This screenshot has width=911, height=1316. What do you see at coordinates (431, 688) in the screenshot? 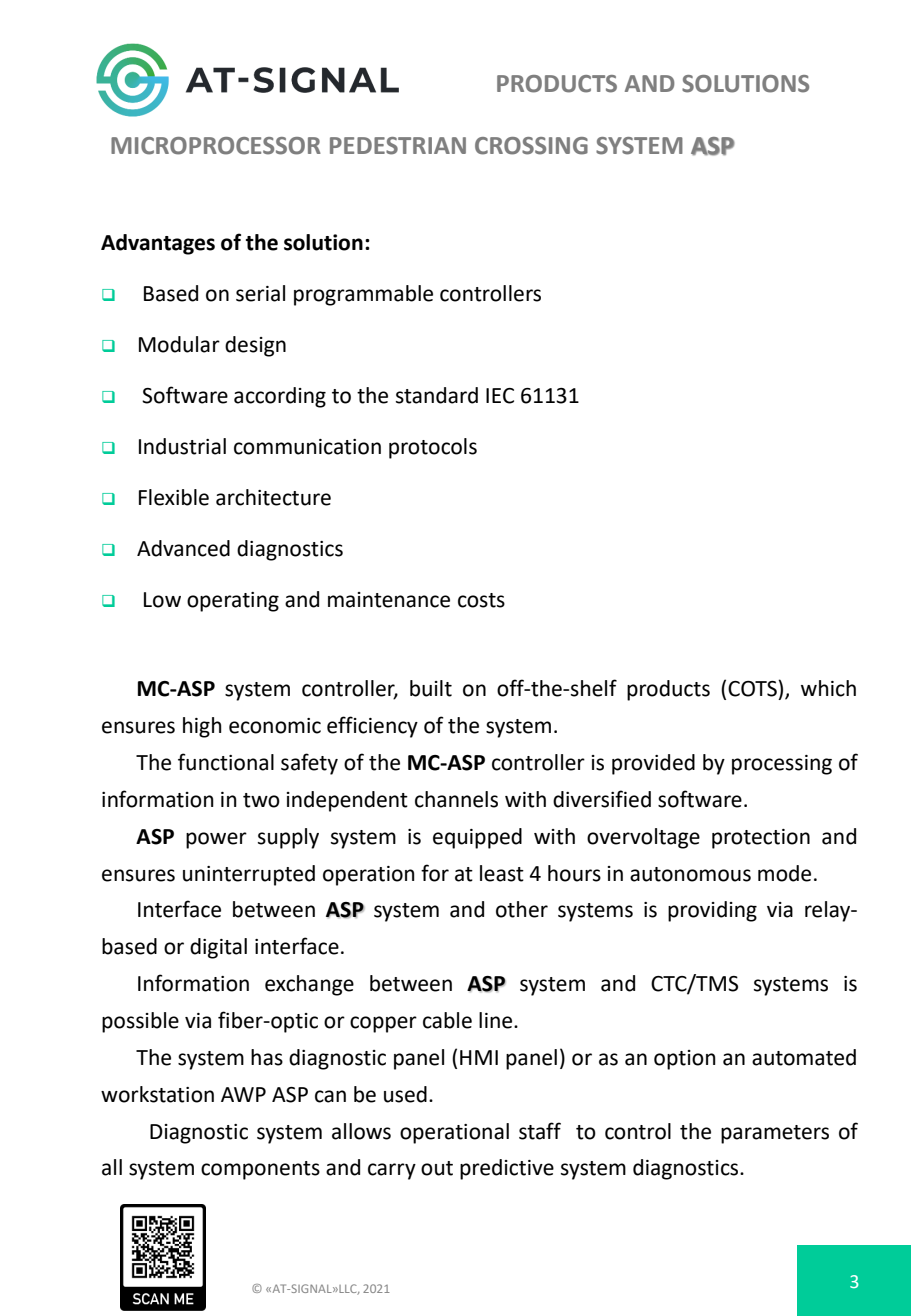
I see `built` at bounding box center [431, 688].
